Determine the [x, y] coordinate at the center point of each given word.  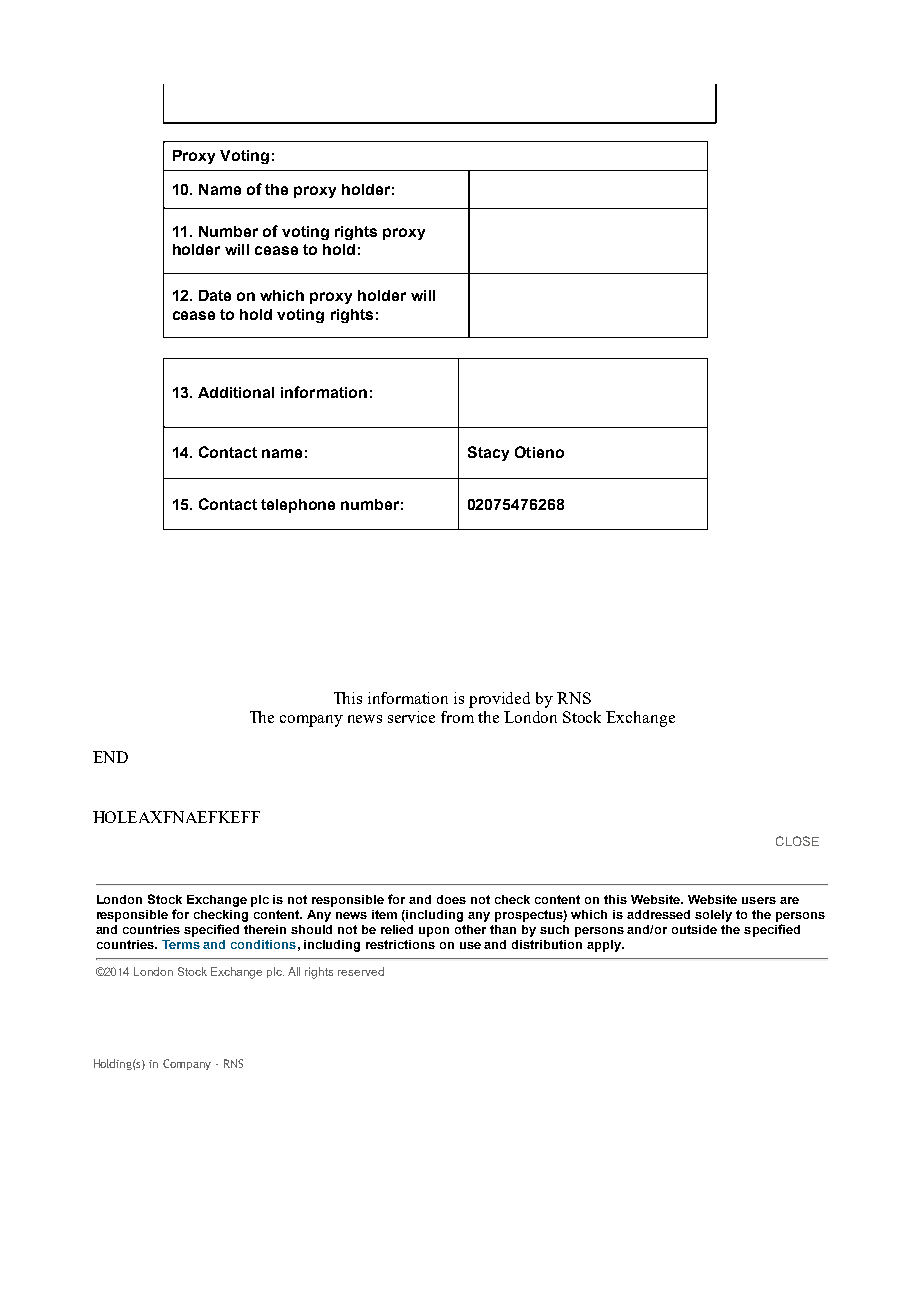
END [110, 757]
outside [694, 929]
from [457, 717]
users [759, 900]
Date [215, 295]
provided [499, 700]
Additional [236, 392]
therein [265, 929]
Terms [181, 944]
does [451, 899]
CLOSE [797, 841]
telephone [298, 506]
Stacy [488, 453]
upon [434, 932]
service [411, 717]
